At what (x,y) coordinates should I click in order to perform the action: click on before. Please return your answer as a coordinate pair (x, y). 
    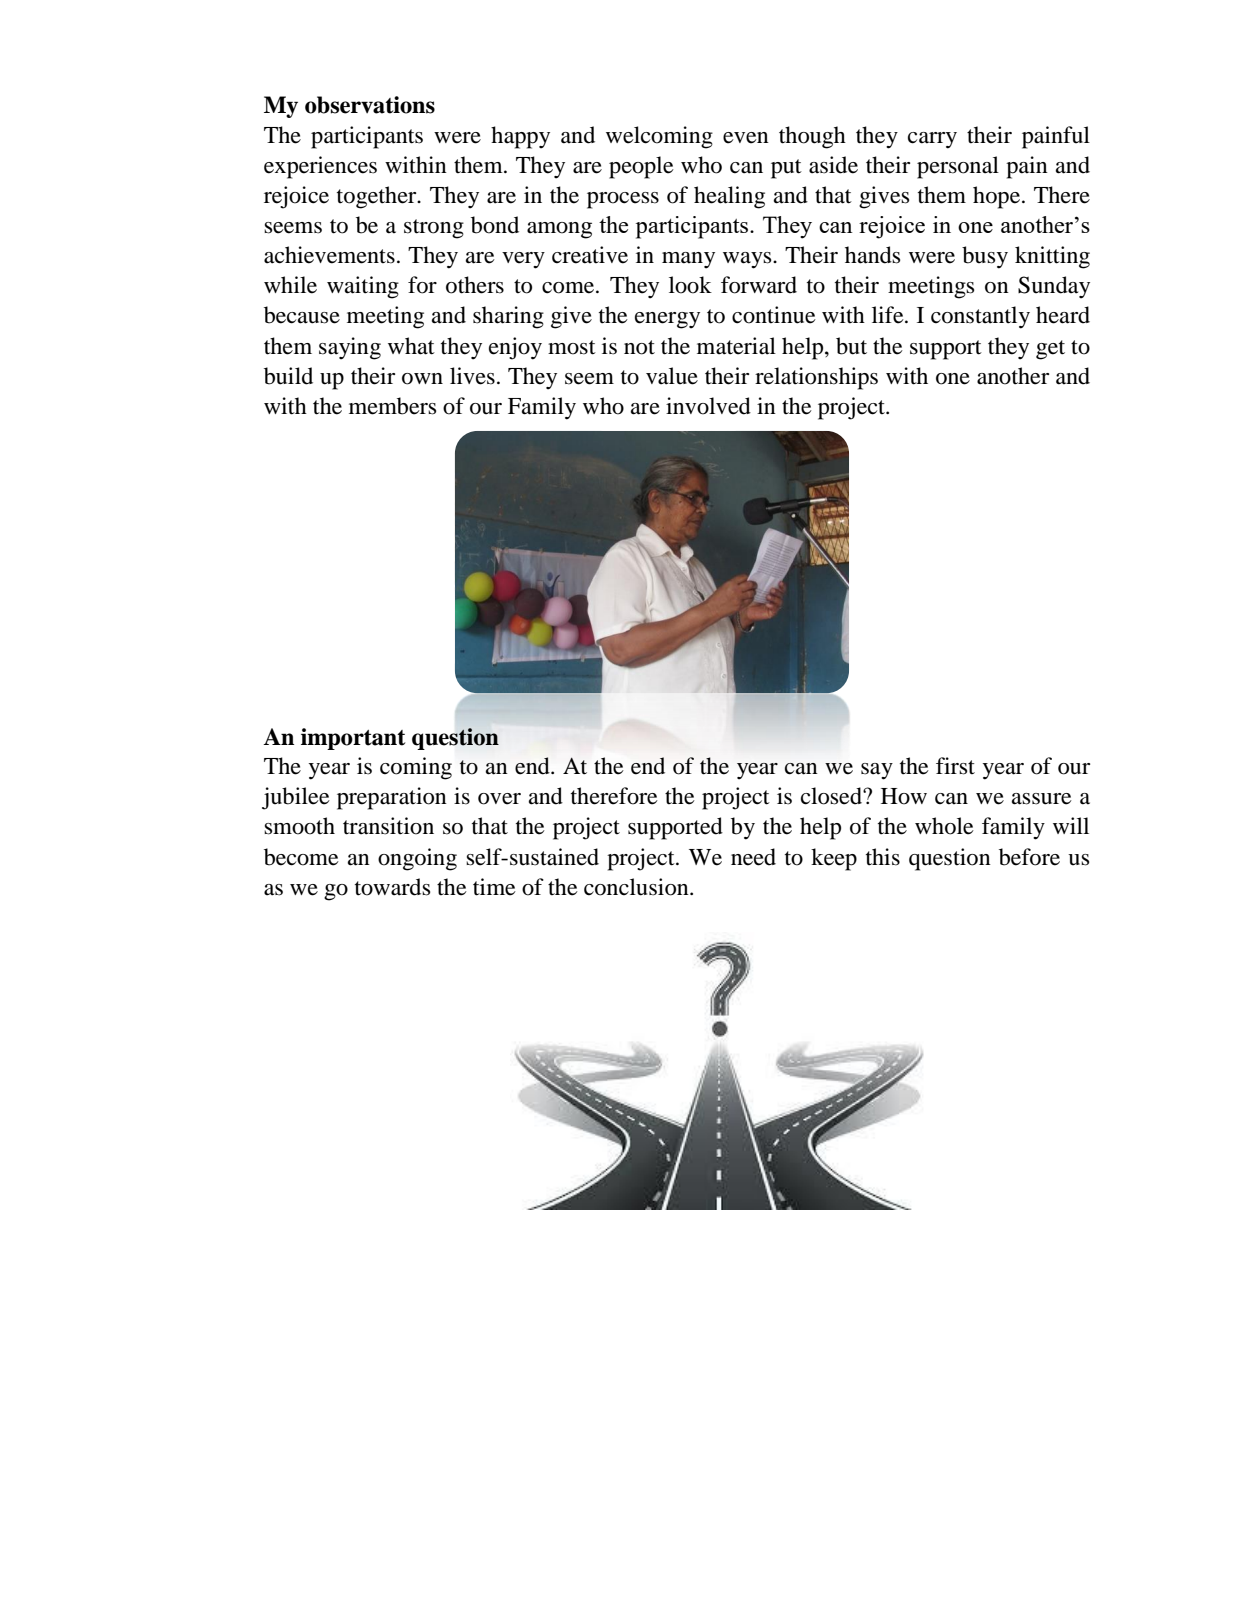
    Looking at the image, I should click on (1029, 857).
